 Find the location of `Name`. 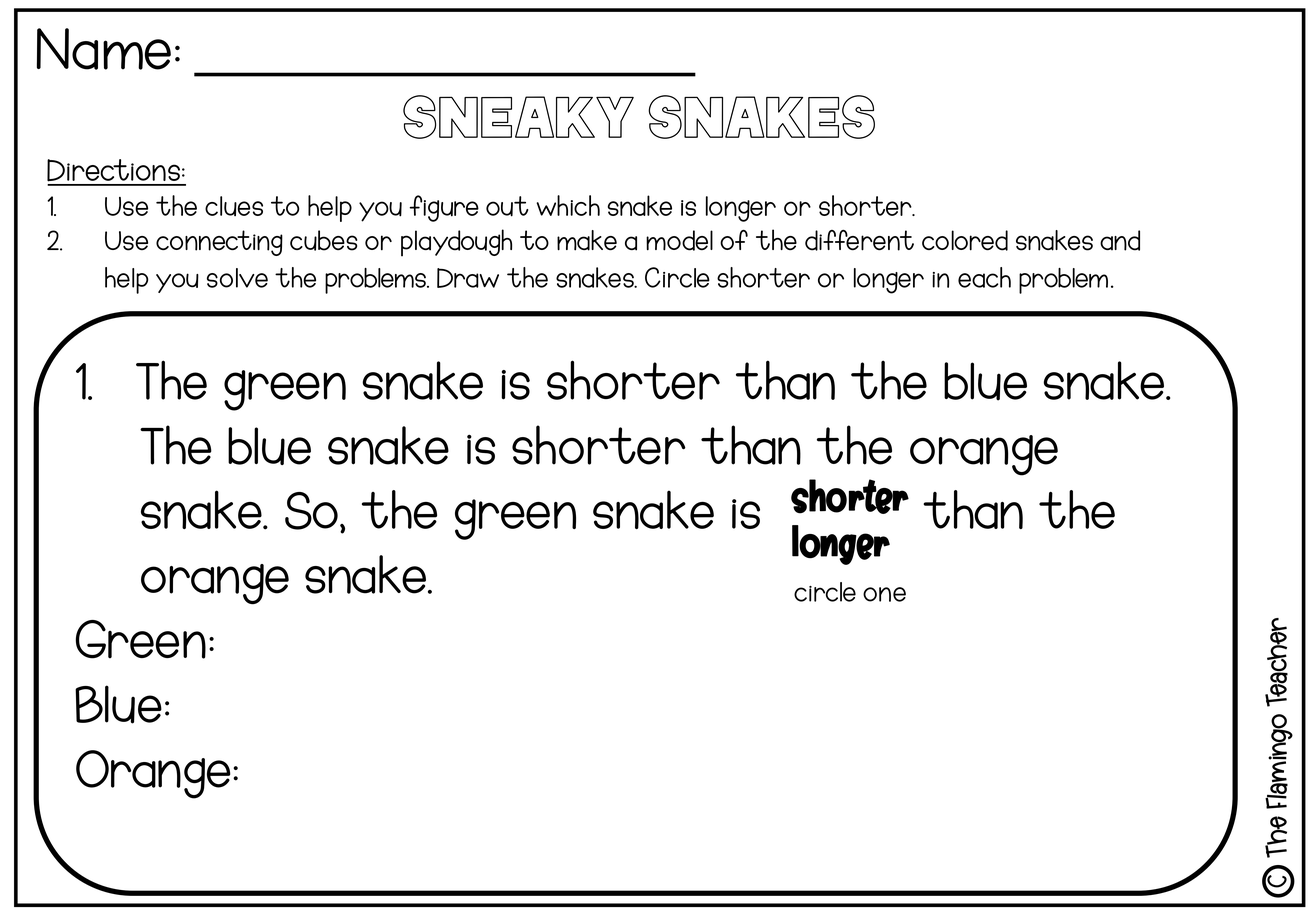

Name is located at coordinates (104, 49).
